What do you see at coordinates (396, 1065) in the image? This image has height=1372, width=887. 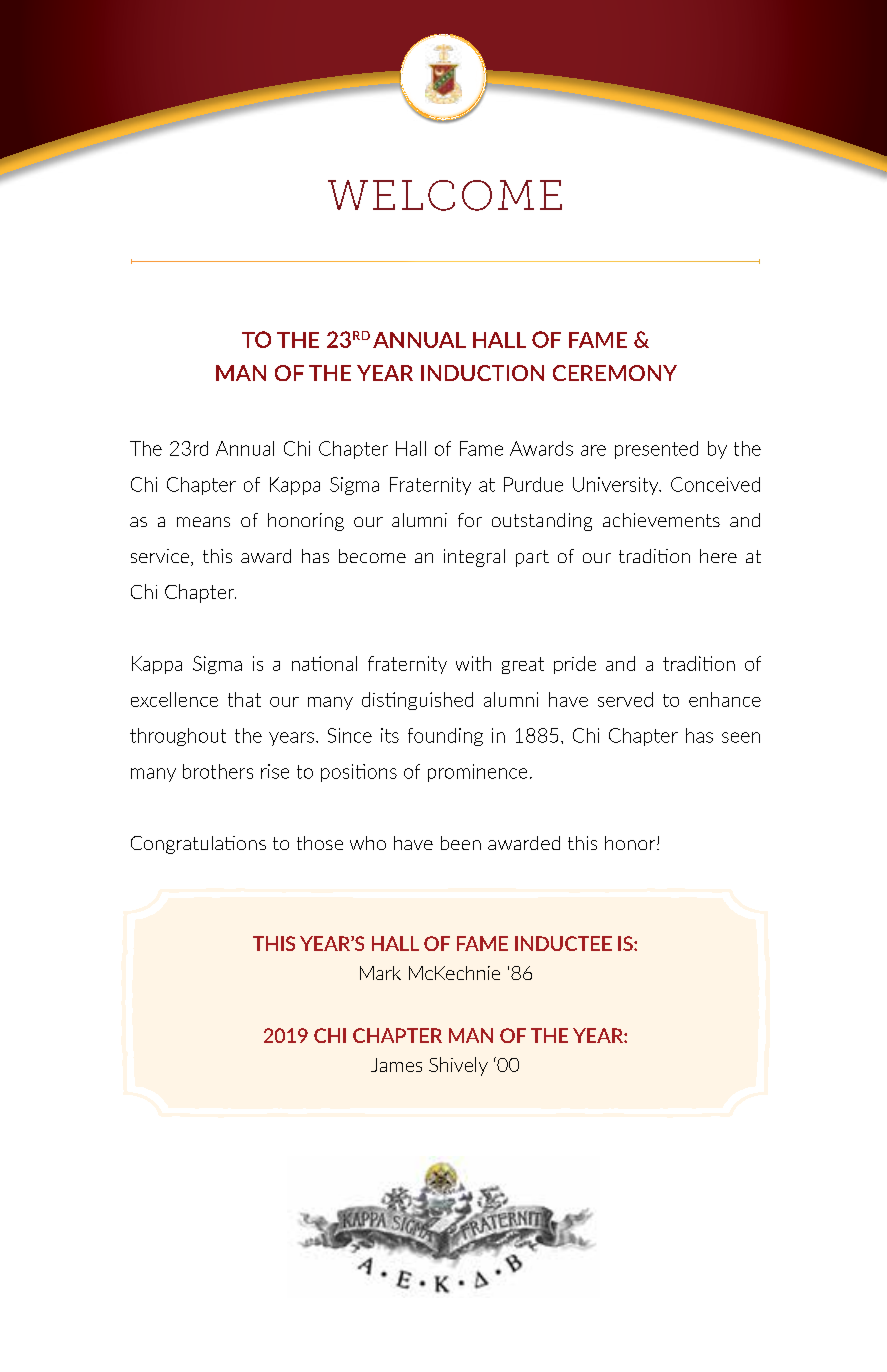 I see `James` at bounding box center [396, 1065].
